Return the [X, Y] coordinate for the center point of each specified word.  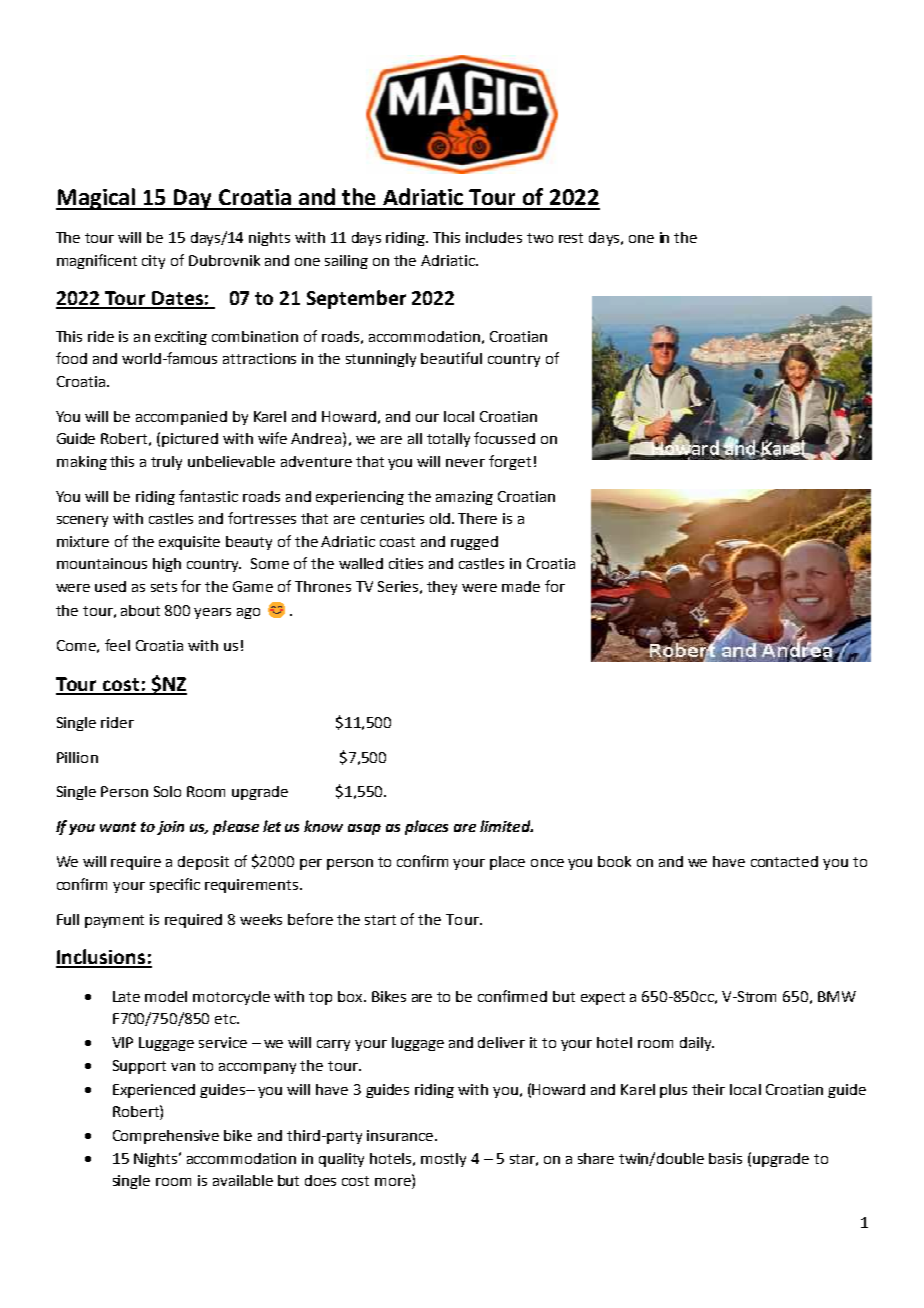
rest [571, 238]
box [351, 996]
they [442, 588]
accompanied [181, 418]
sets [164, 587]
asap [364, 829]
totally [448, 440]
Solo [167, 791]
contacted [784, 861]
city [153, 262]
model [166, 996]
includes [494, 237]
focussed [504, 438]
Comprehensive [166, 1137]
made [521, 586]
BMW [837, 996]
